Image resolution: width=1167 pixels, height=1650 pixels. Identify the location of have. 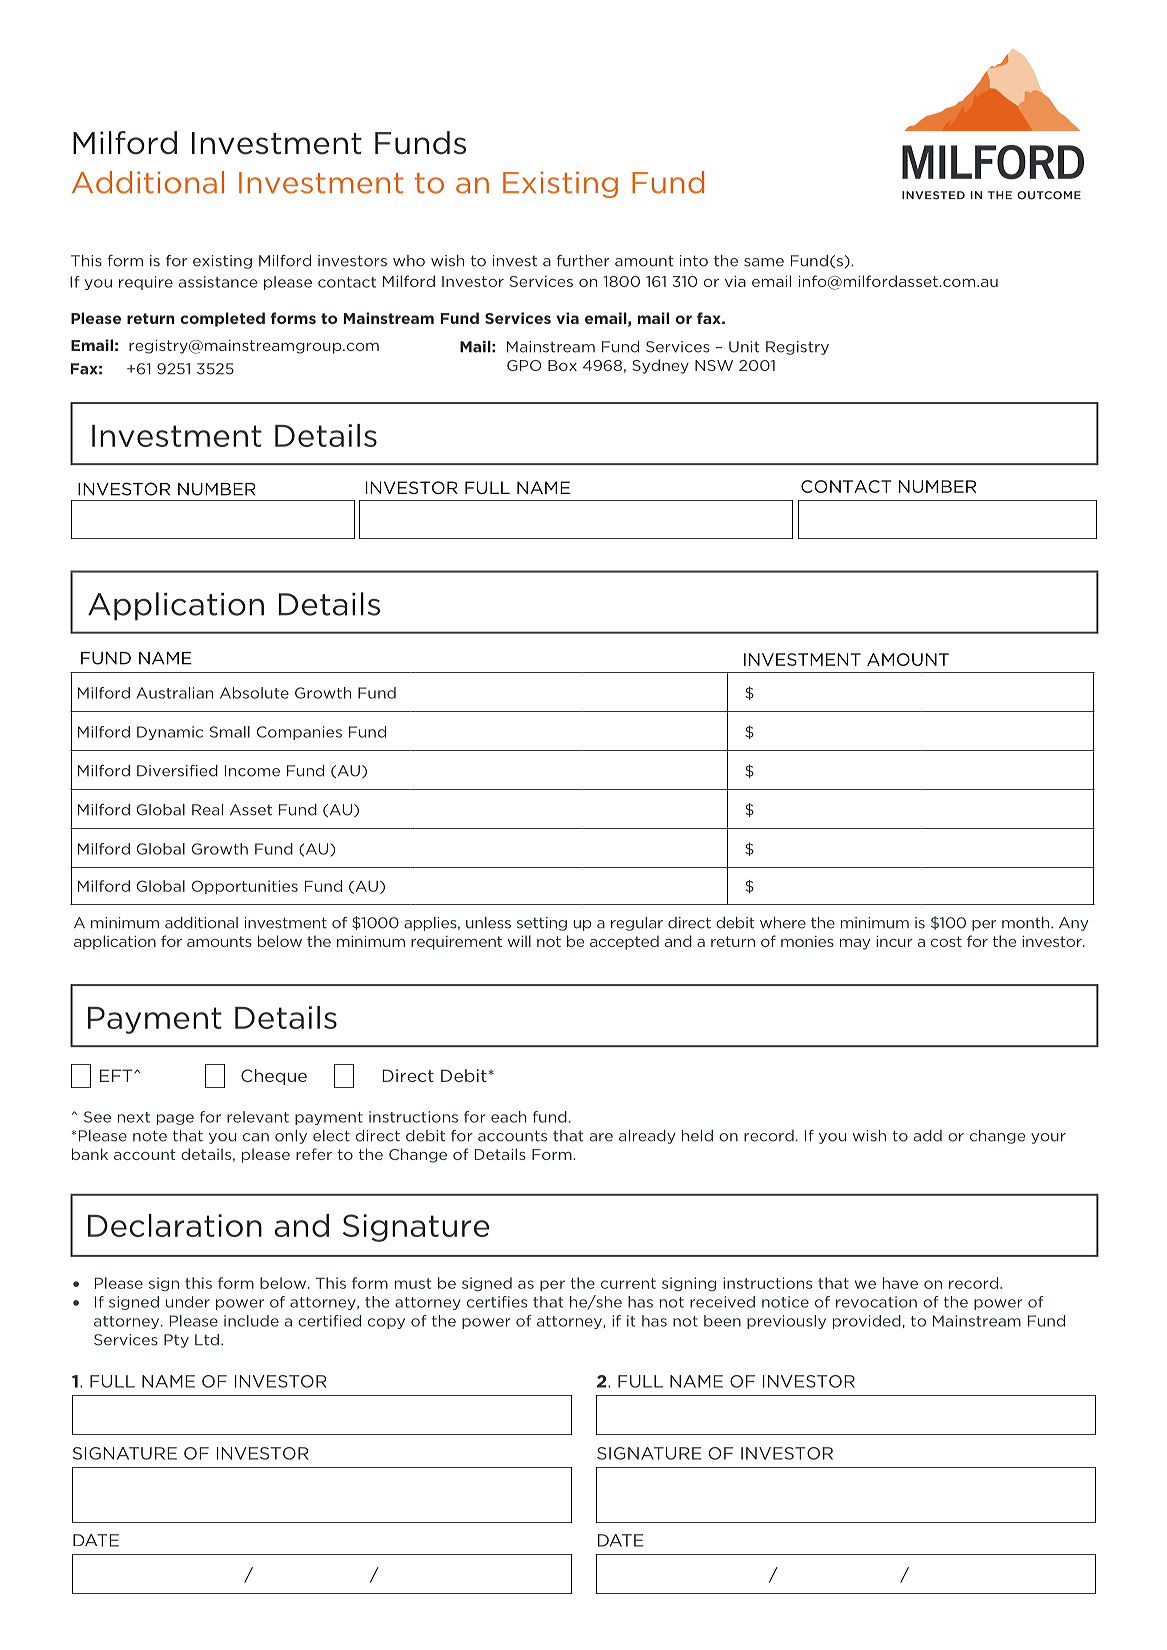
(900, 1283).
